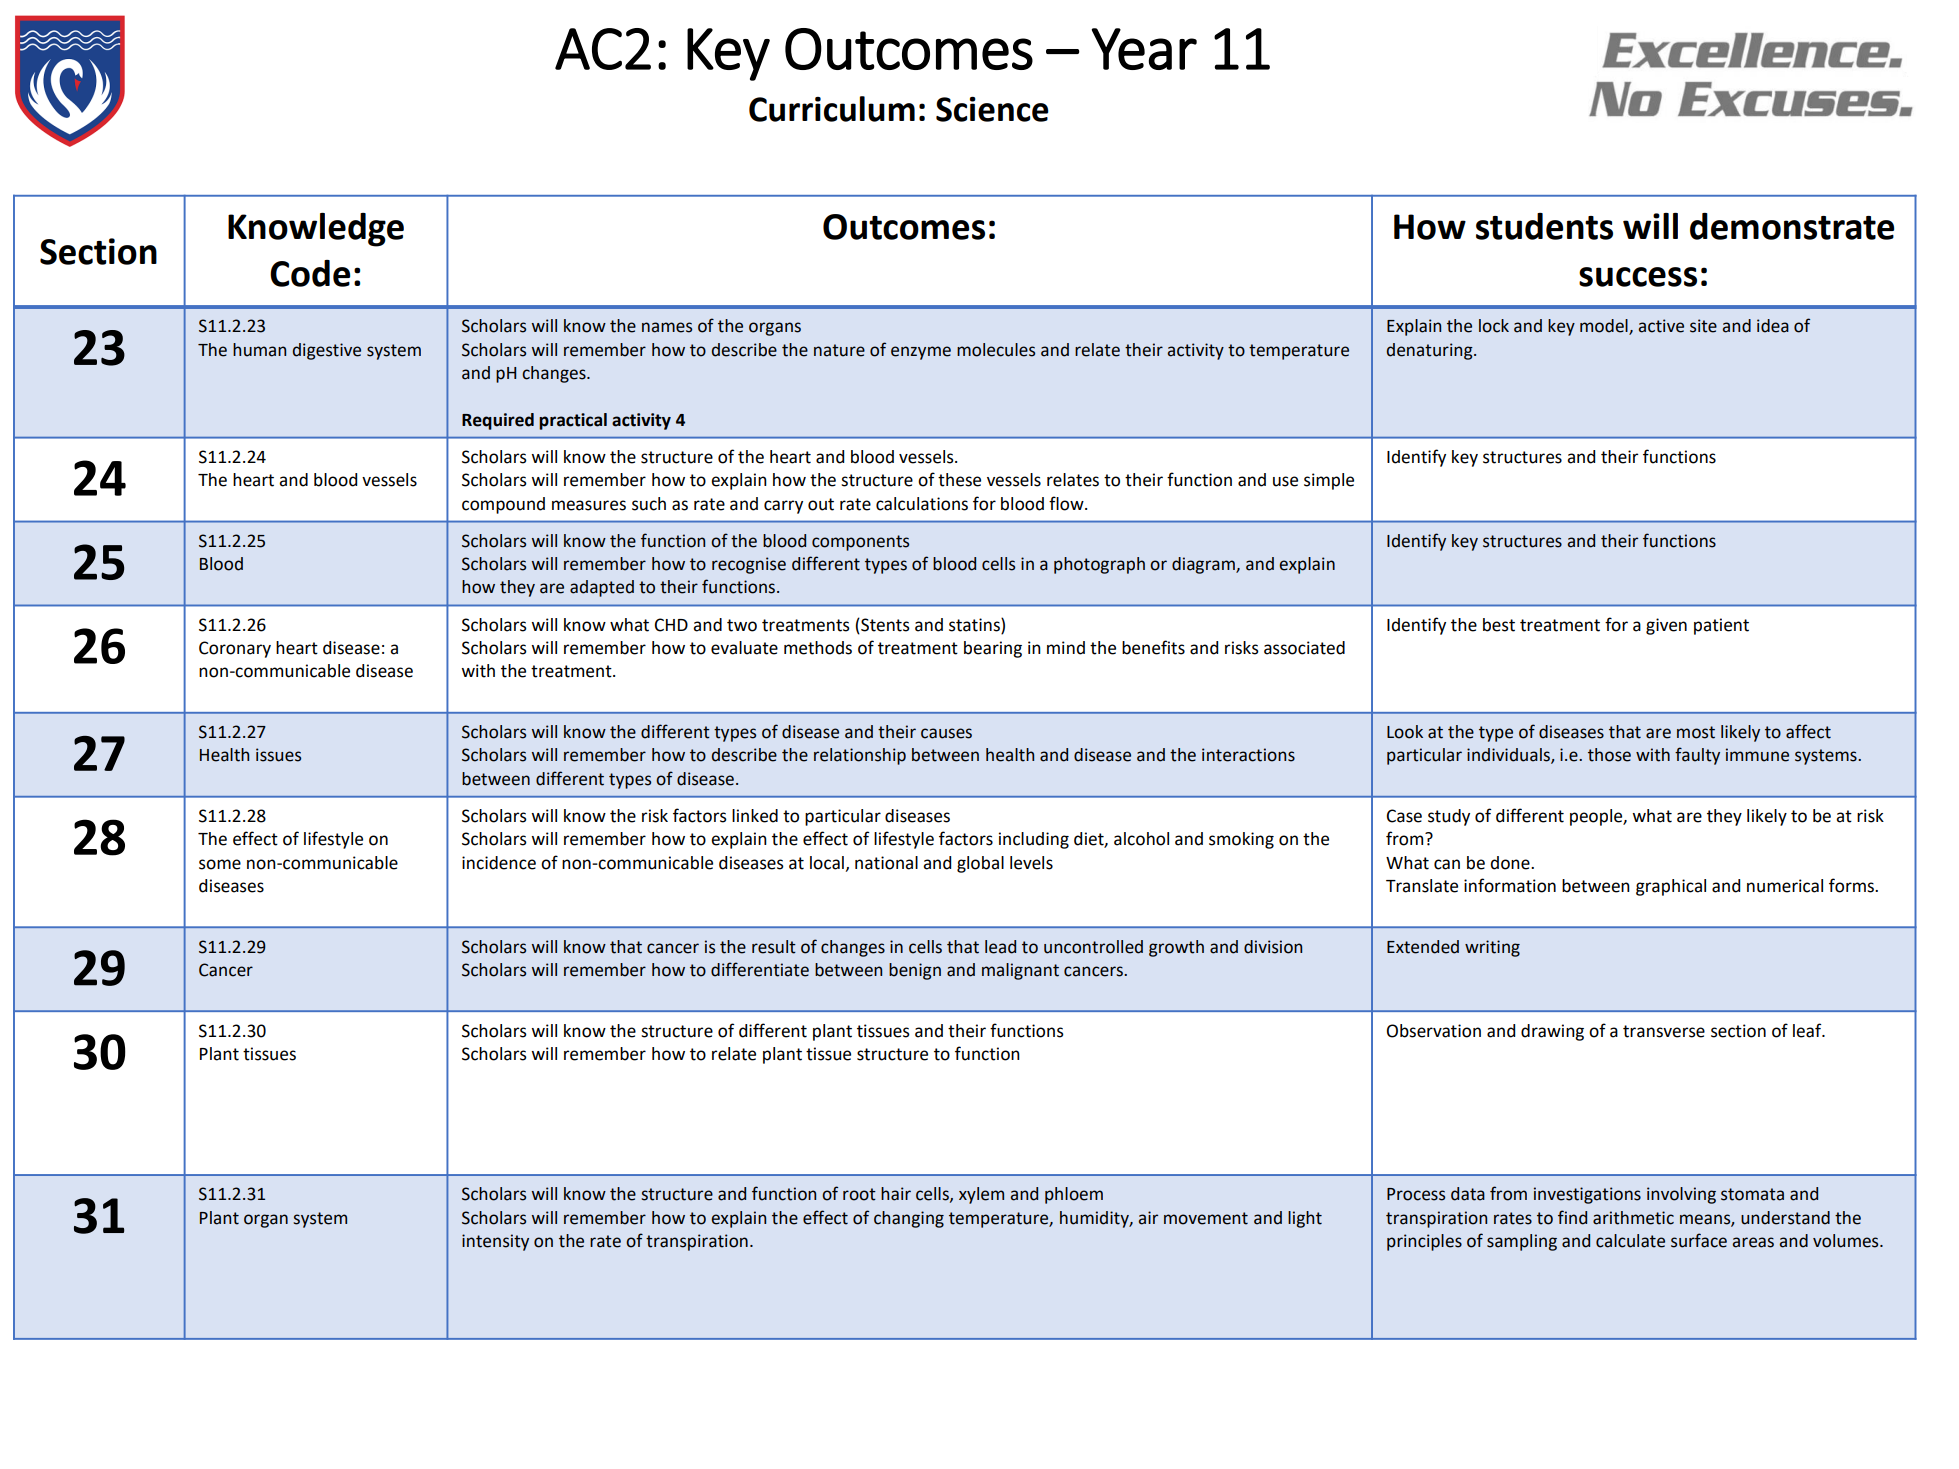  Describe the element at coordinates (1666, 626) in the screenshot. I see `given` at that location.
